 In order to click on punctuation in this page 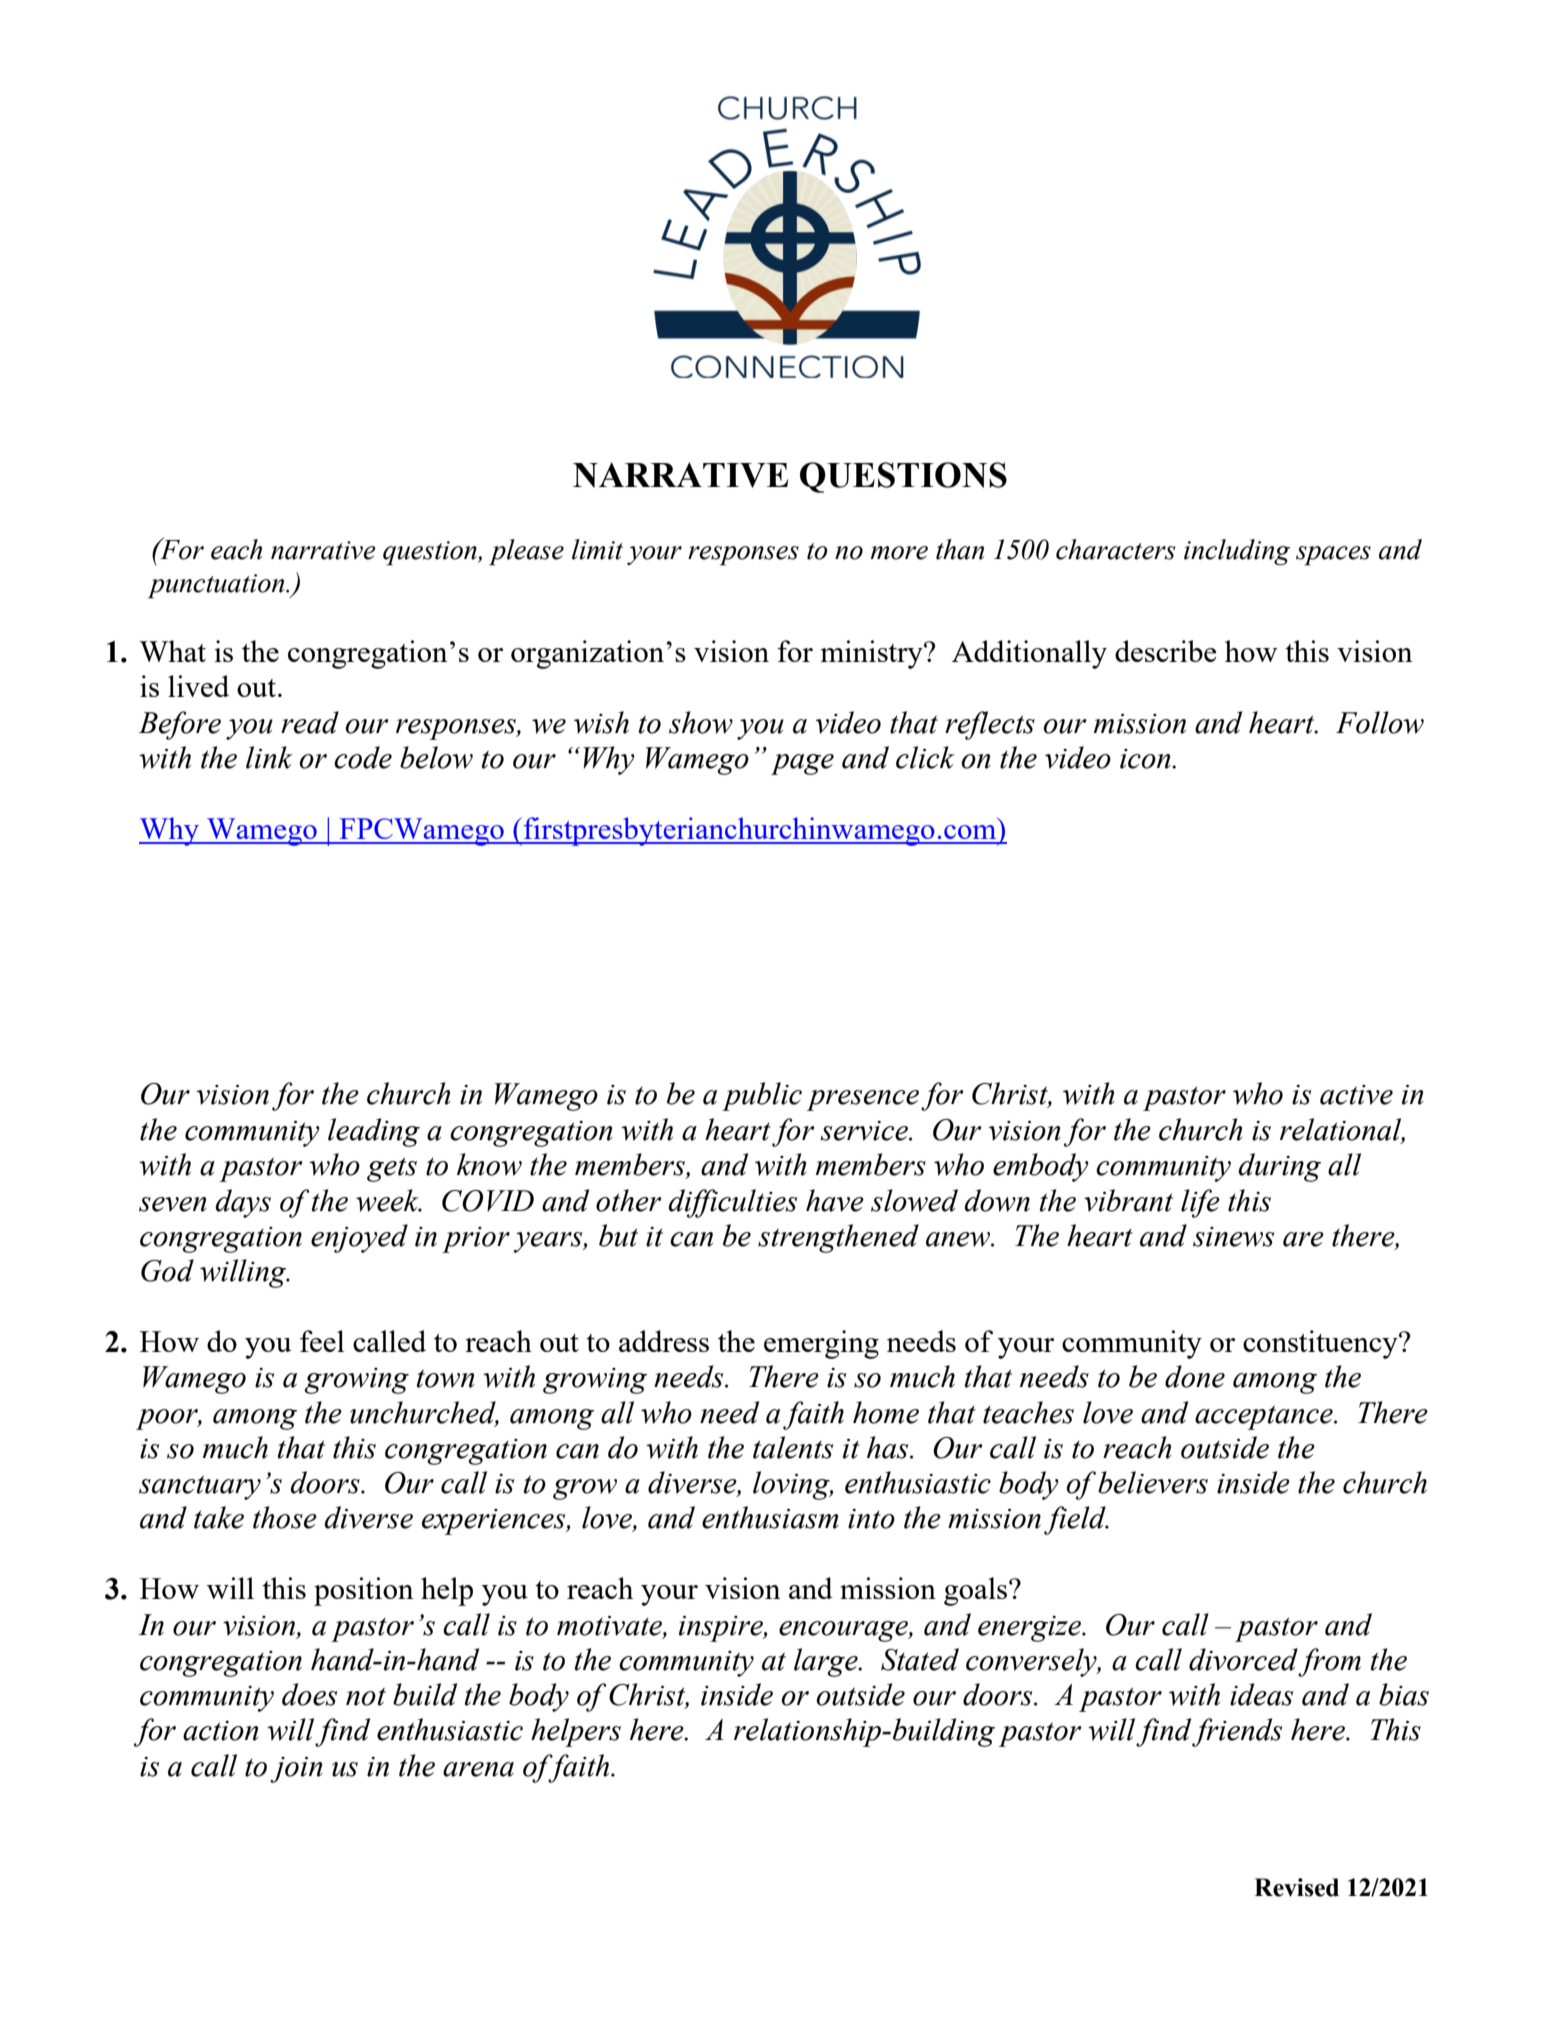, I will do `click(217, 586)`.
